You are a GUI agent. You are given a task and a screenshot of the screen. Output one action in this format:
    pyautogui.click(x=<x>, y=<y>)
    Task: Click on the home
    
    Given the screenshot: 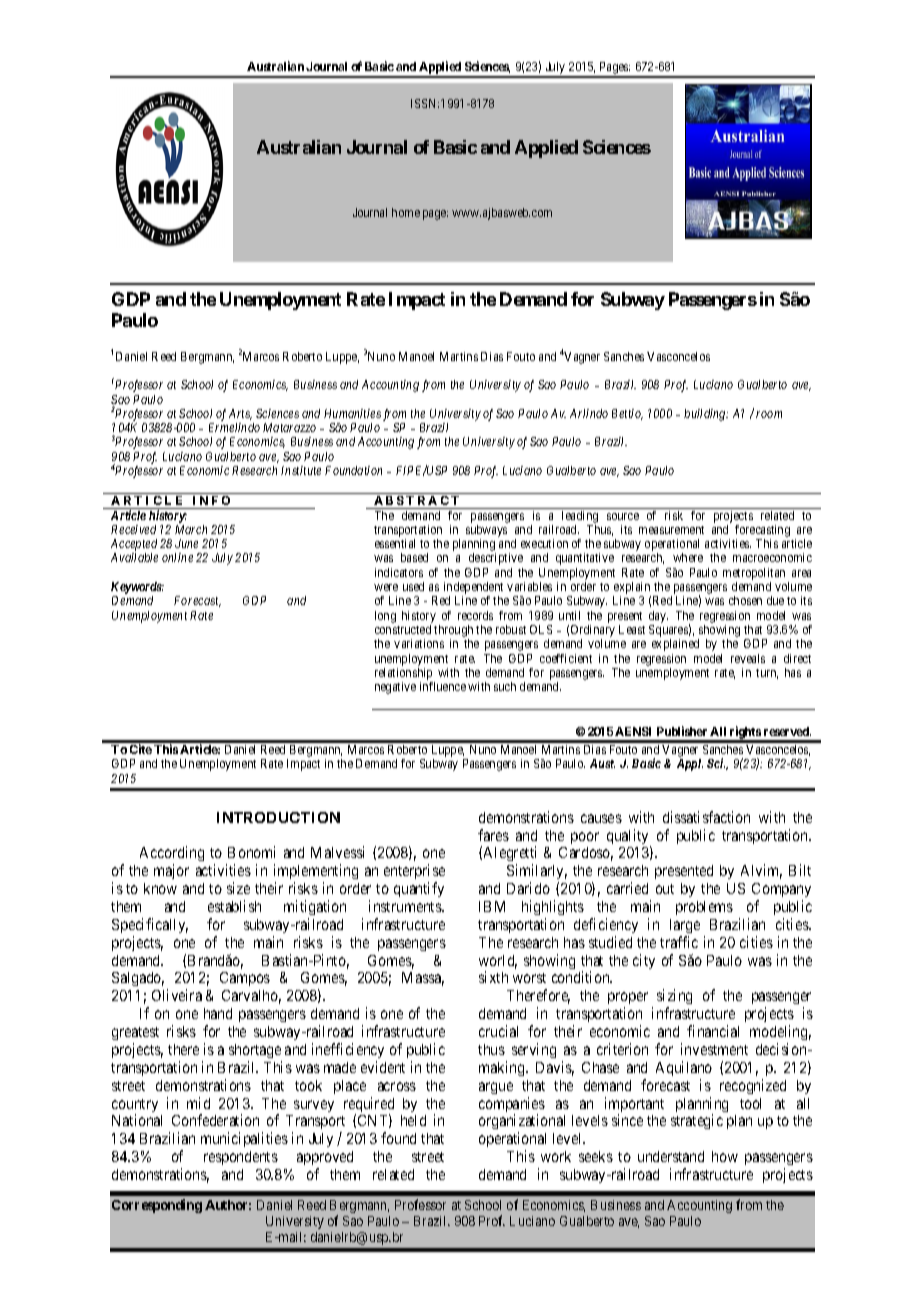 What is the action you would take?
    pyautogui.click(x=406, y=212)
